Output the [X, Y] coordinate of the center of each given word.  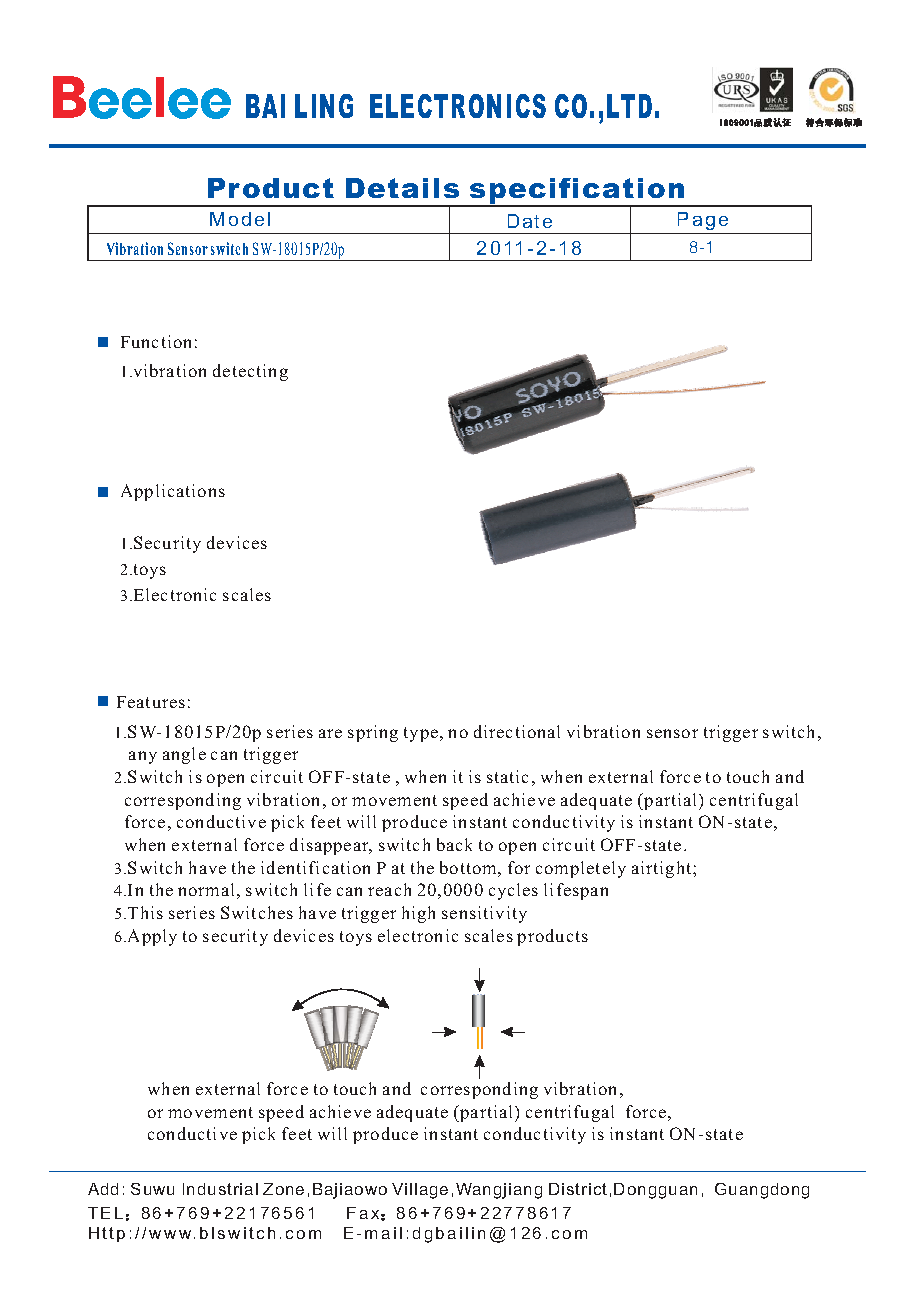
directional [517, 731]
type [422, 734]
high [418, 914]
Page [703, 221]
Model [240, 219]
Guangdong [762, 1191]
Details [402, 188]
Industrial [220, 1189]
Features [151, 702]
